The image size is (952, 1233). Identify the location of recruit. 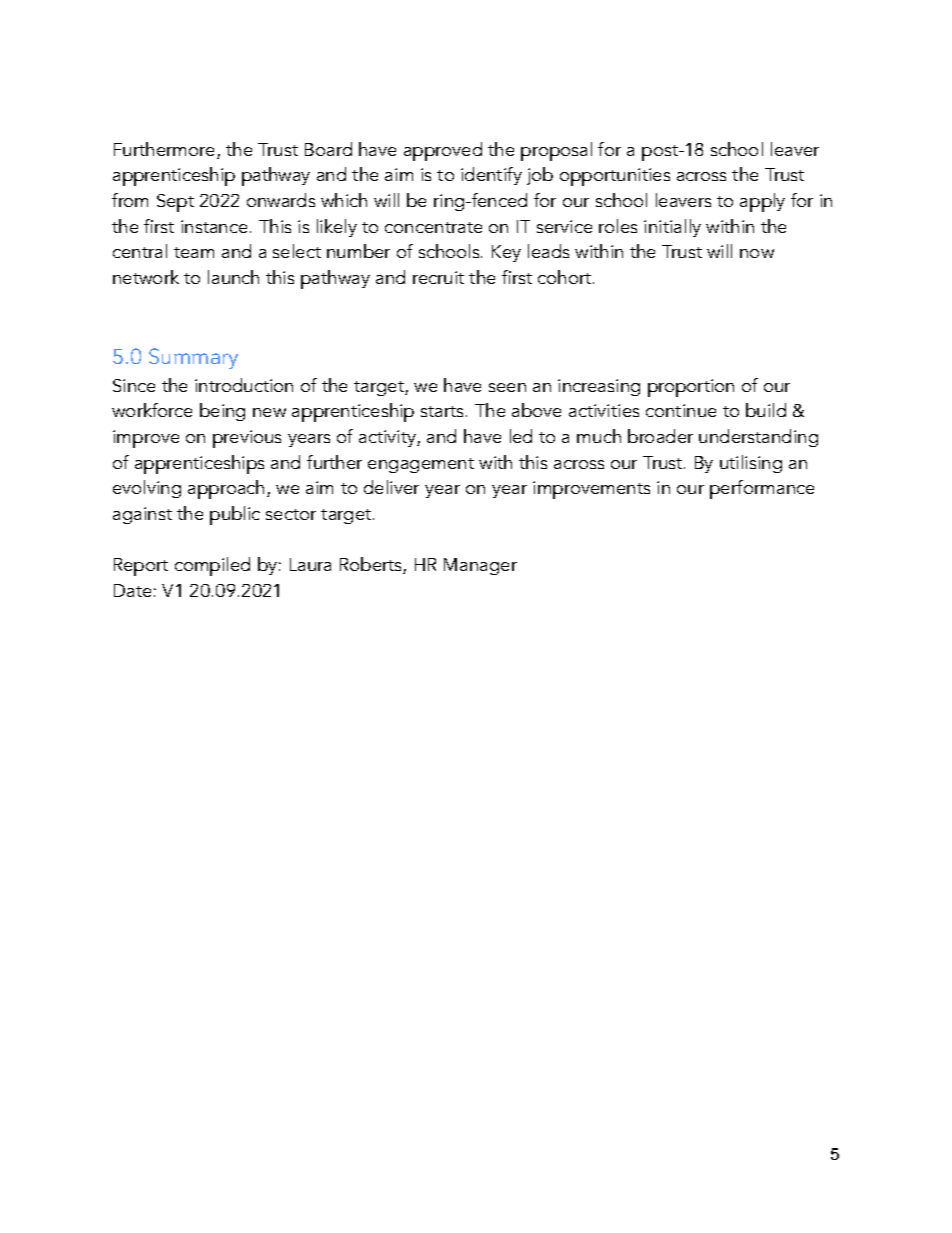
(438, 277).
